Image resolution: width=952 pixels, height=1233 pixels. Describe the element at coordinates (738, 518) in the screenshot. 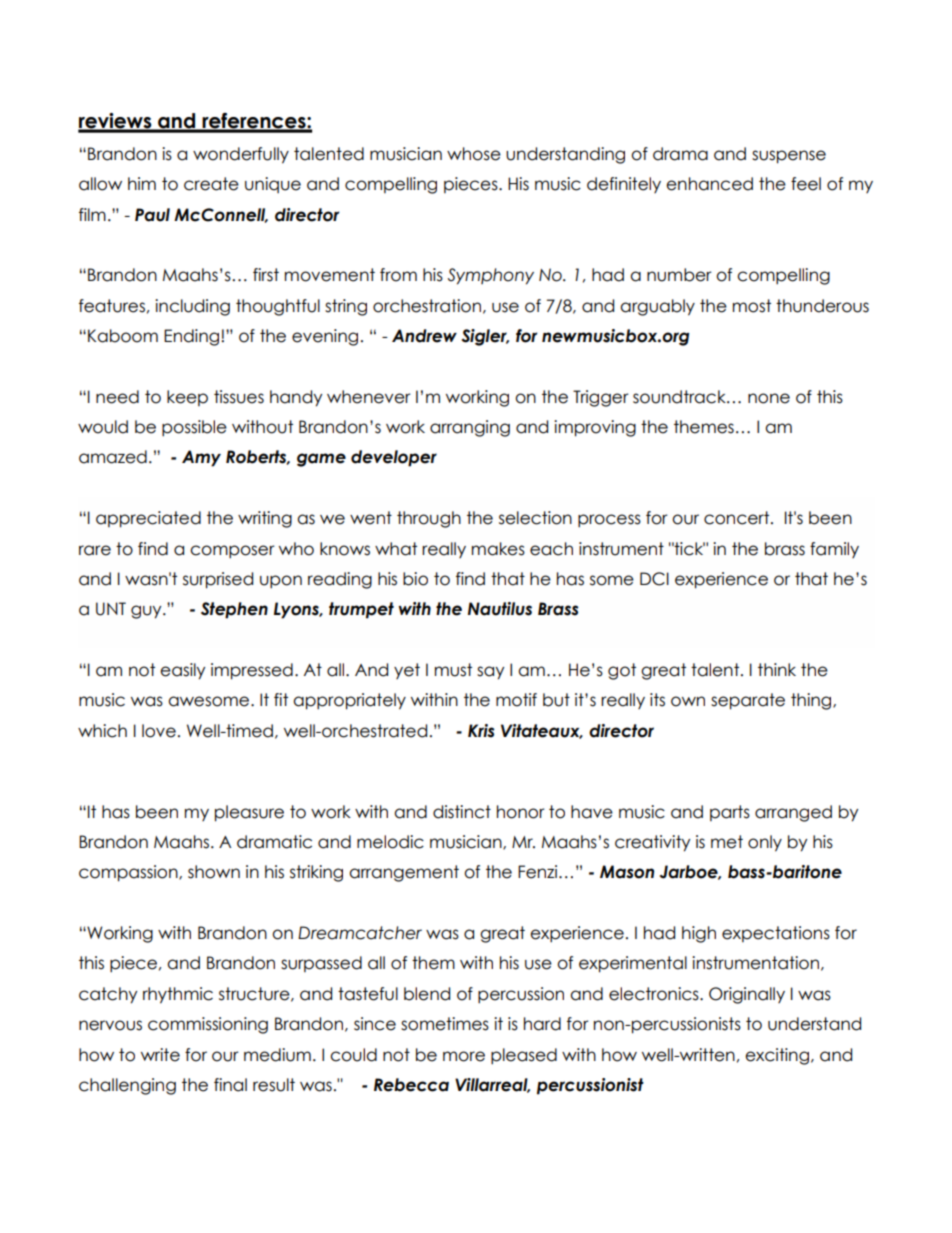

I see `concert` at that location.
